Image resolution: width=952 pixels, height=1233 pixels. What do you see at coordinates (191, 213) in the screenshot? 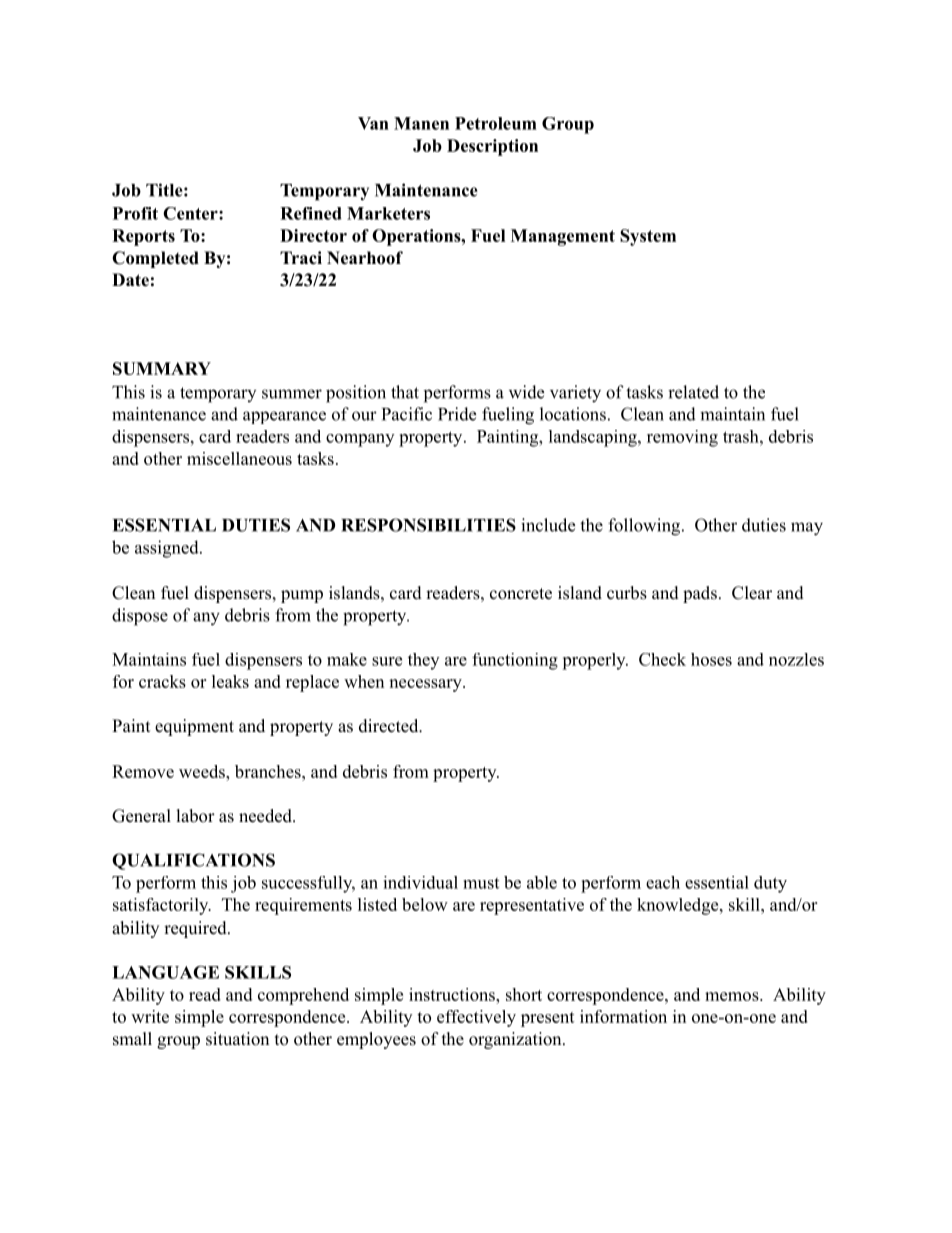
I see `Center` at bounding box center [191, 213].
